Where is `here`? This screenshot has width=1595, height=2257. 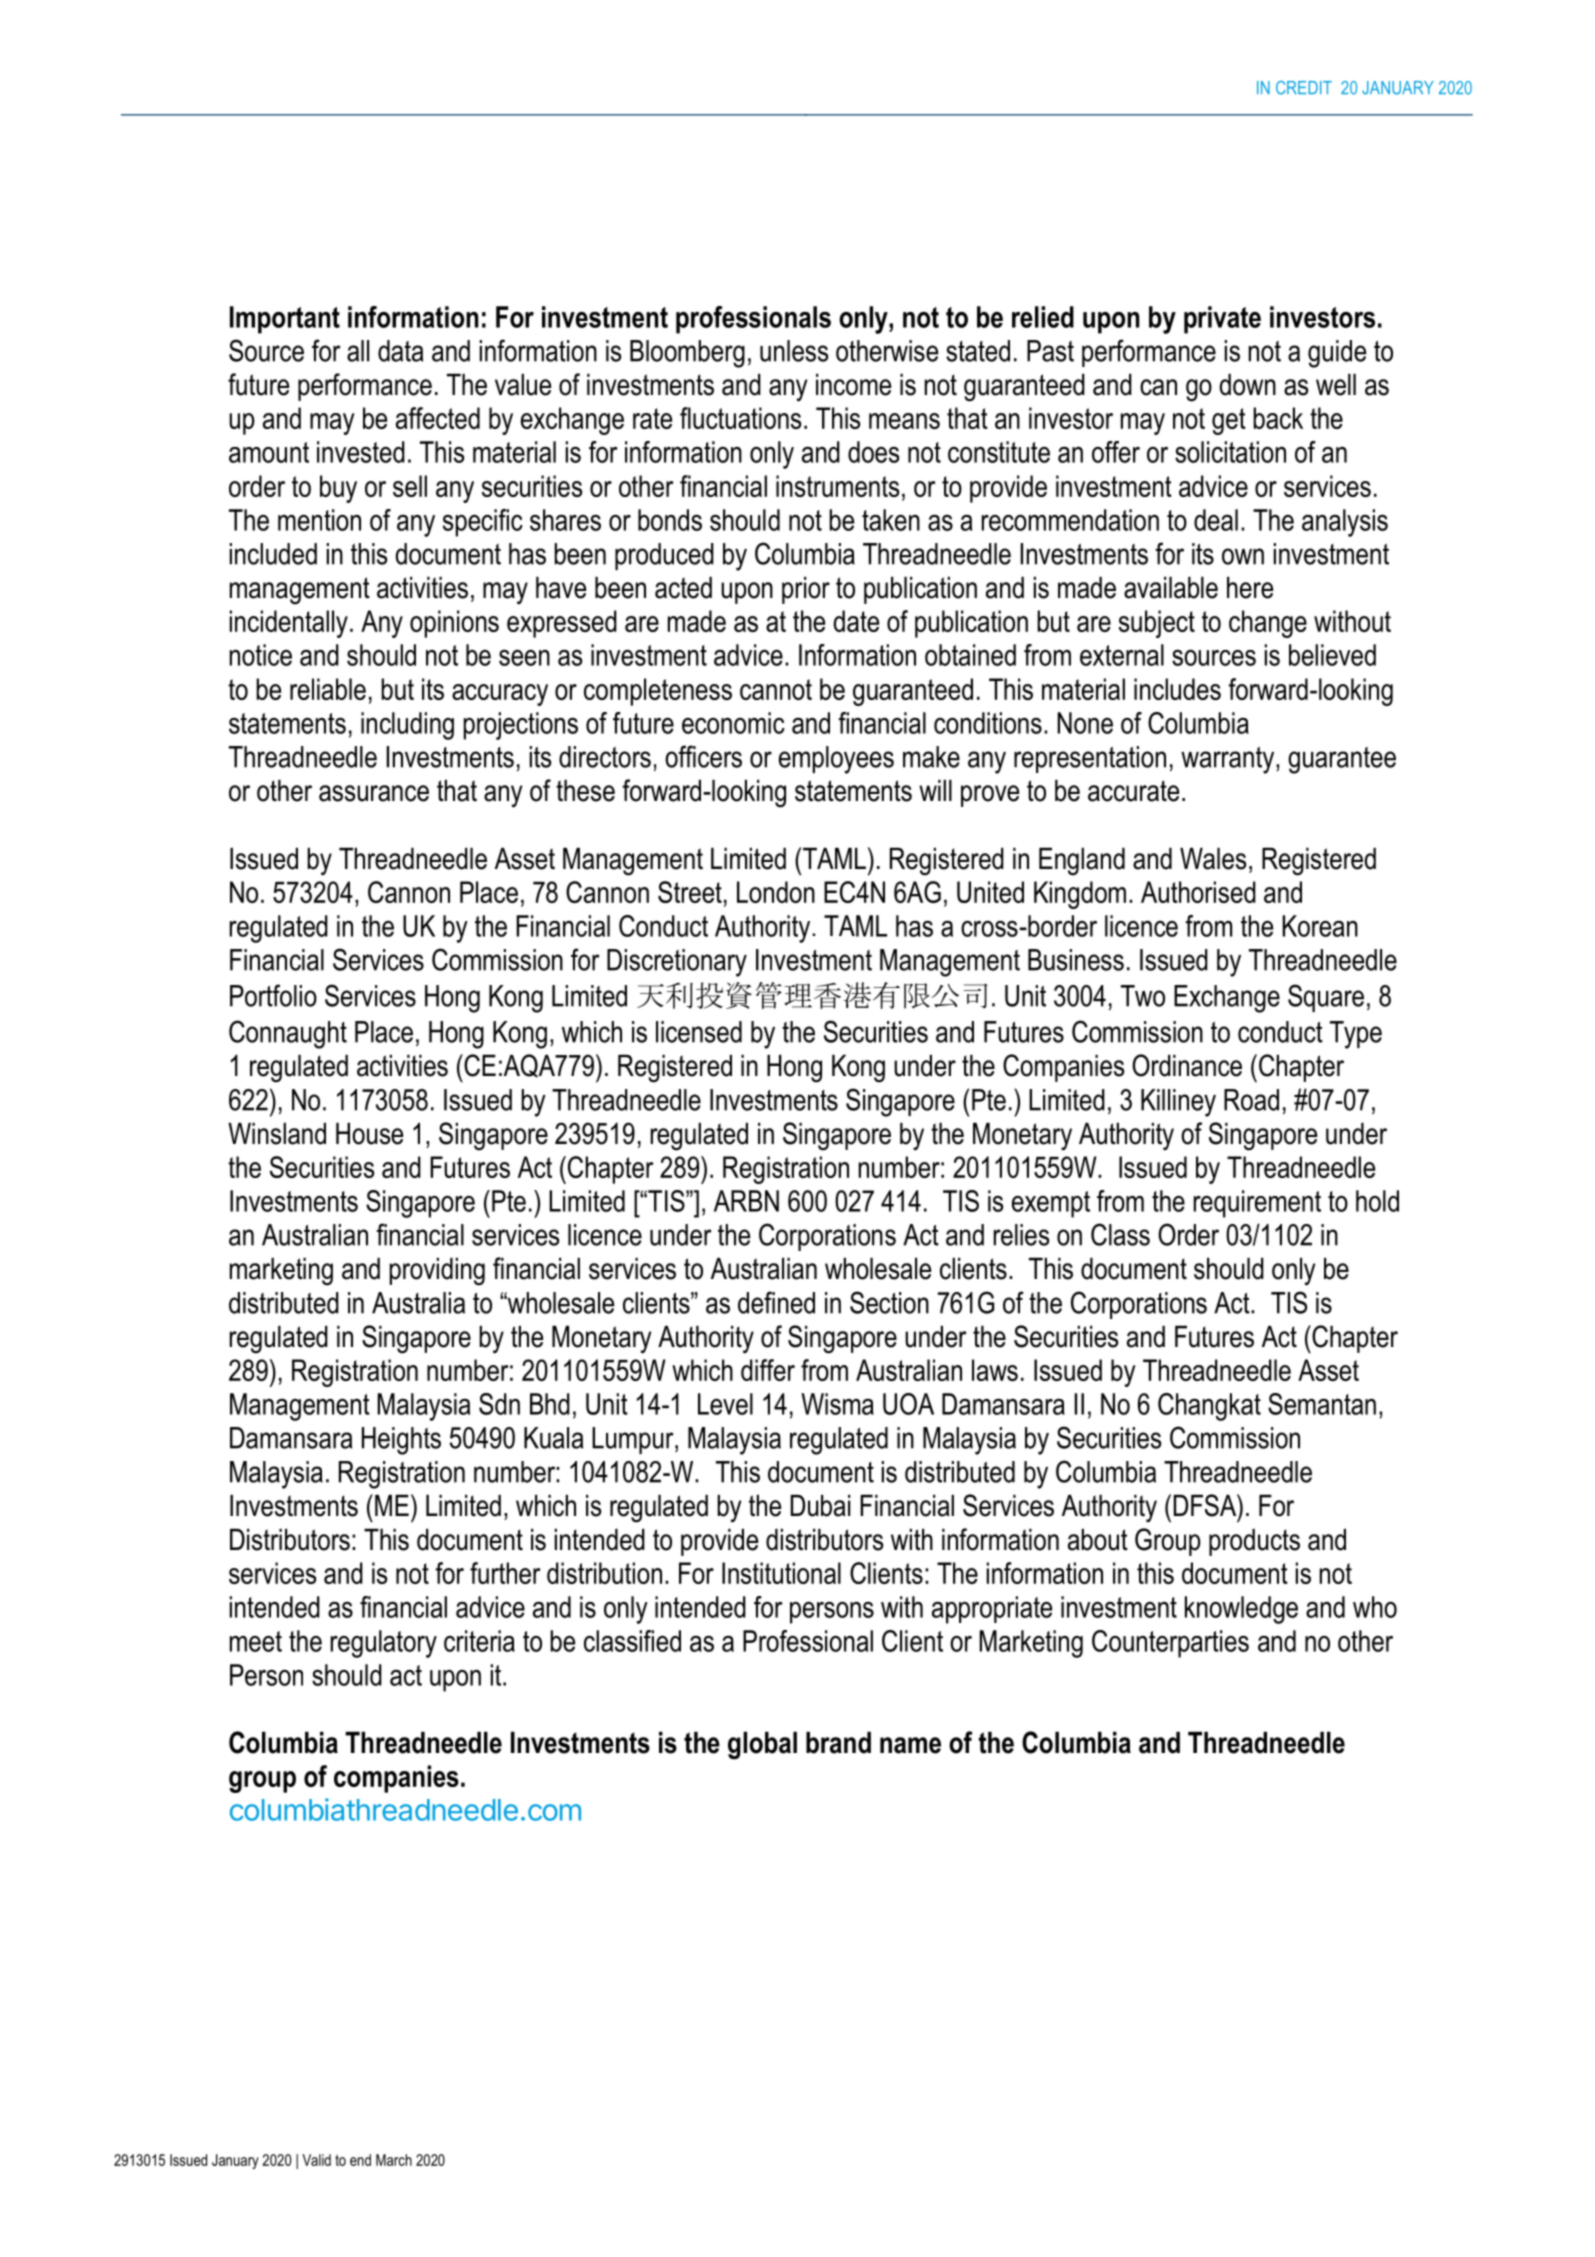 here is located at coordinates (1250, 588).
